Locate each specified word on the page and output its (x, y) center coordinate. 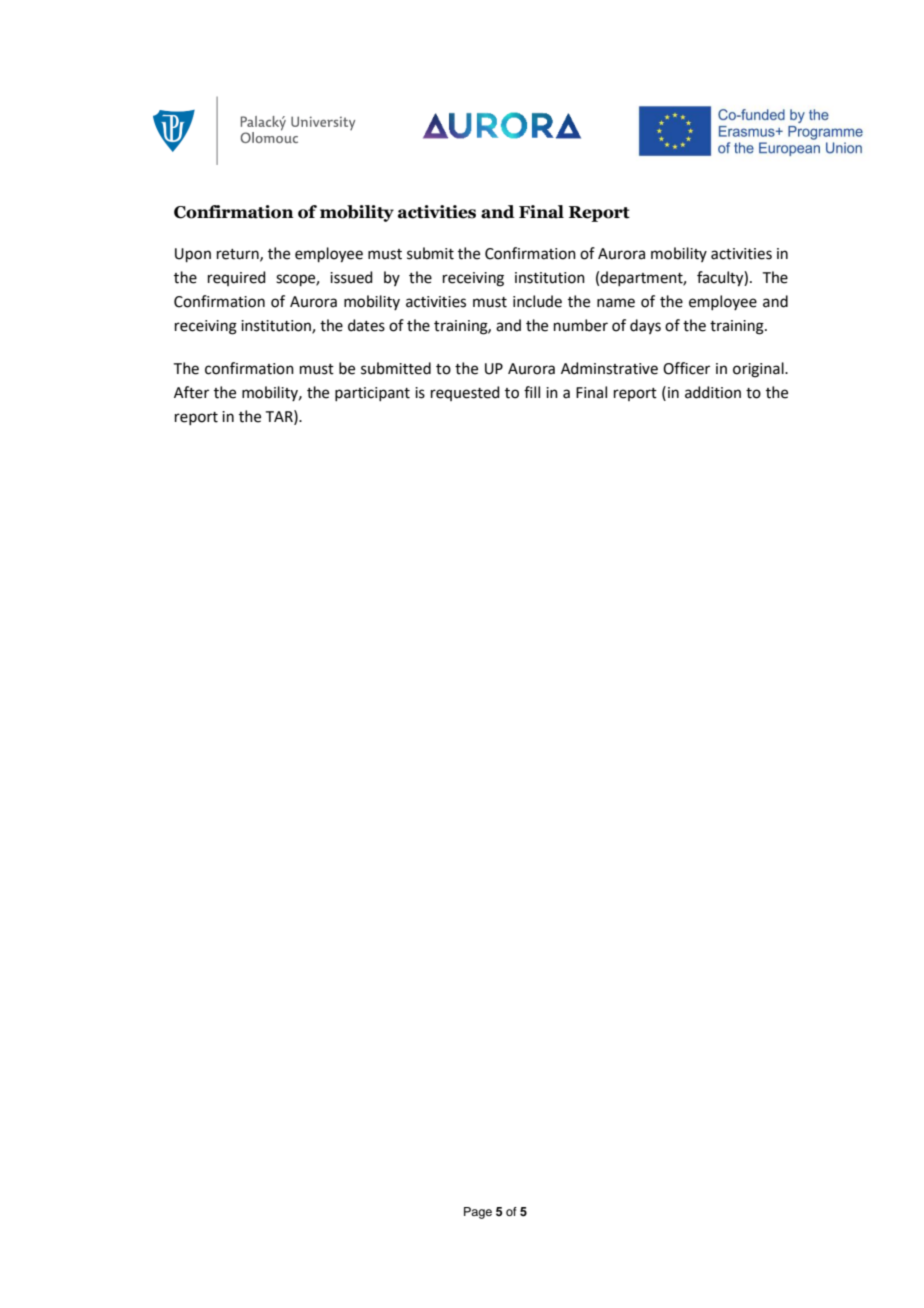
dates (366, 325)
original (759, 370)
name (616, 303)
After (191, 392)
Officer (686, 368)
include (537, 301)
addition (713, 392)
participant (372, 394)
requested (465, 393)
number (581, 325)
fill (532, 392)
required (237, 278)
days (645, 326)
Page (478, 1213)
